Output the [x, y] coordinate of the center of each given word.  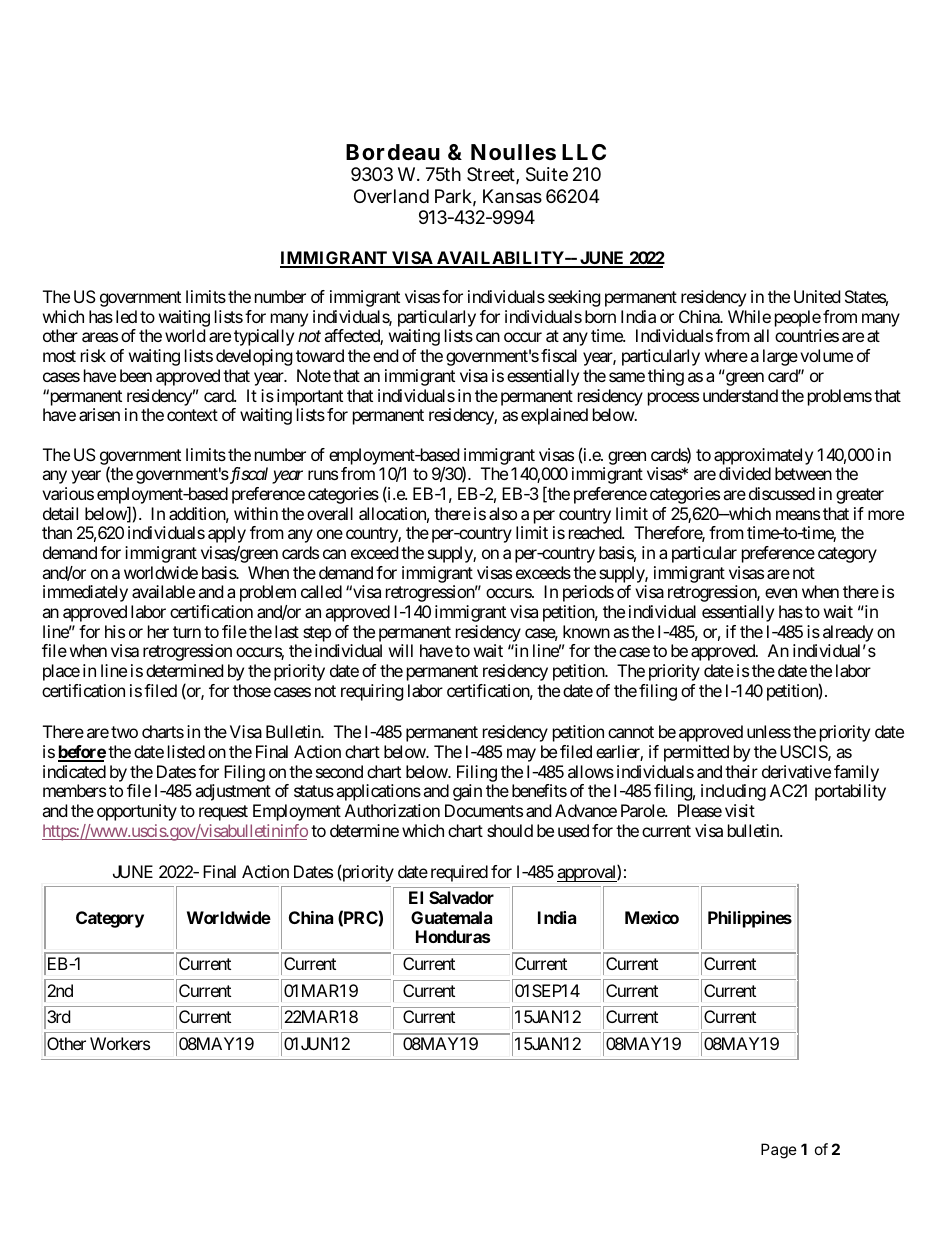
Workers [120, 1043]
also [503, 513]
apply [227, 534]
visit [740, 810]
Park [455, 197]
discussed [782, 493]
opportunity [137, 812]
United [817, 296]
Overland [391, 196]
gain [467, 792]
